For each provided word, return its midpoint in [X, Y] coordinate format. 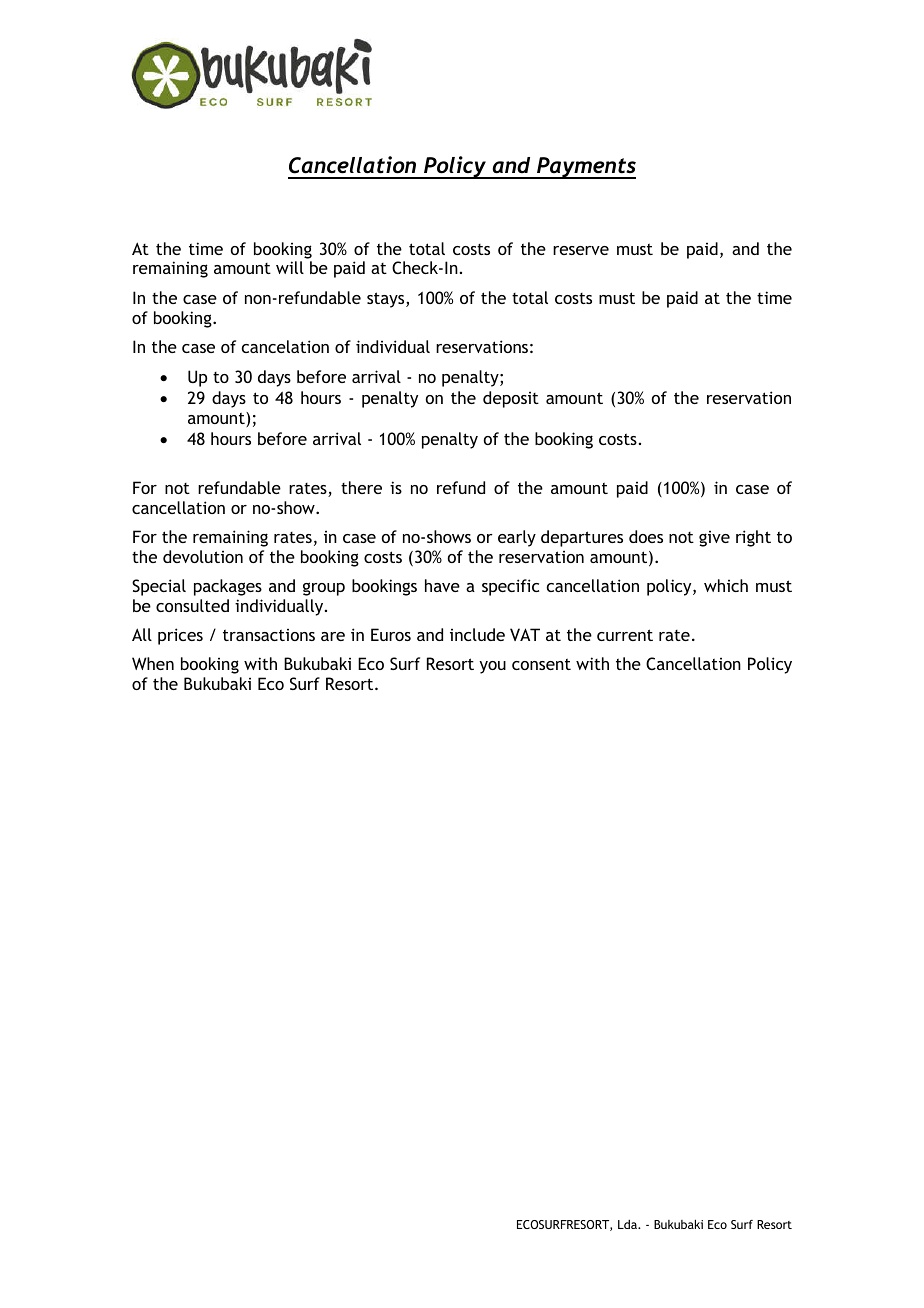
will [290, 267]
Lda [628, 1224]
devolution [203, 556]
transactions [269, 635]
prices [180, 636]
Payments [585, 168]
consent [541, 664]
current [625, 635]
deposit [511, 399]
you [492, 667]
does [646, 536]
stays [387, 300]
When [153, 663]
